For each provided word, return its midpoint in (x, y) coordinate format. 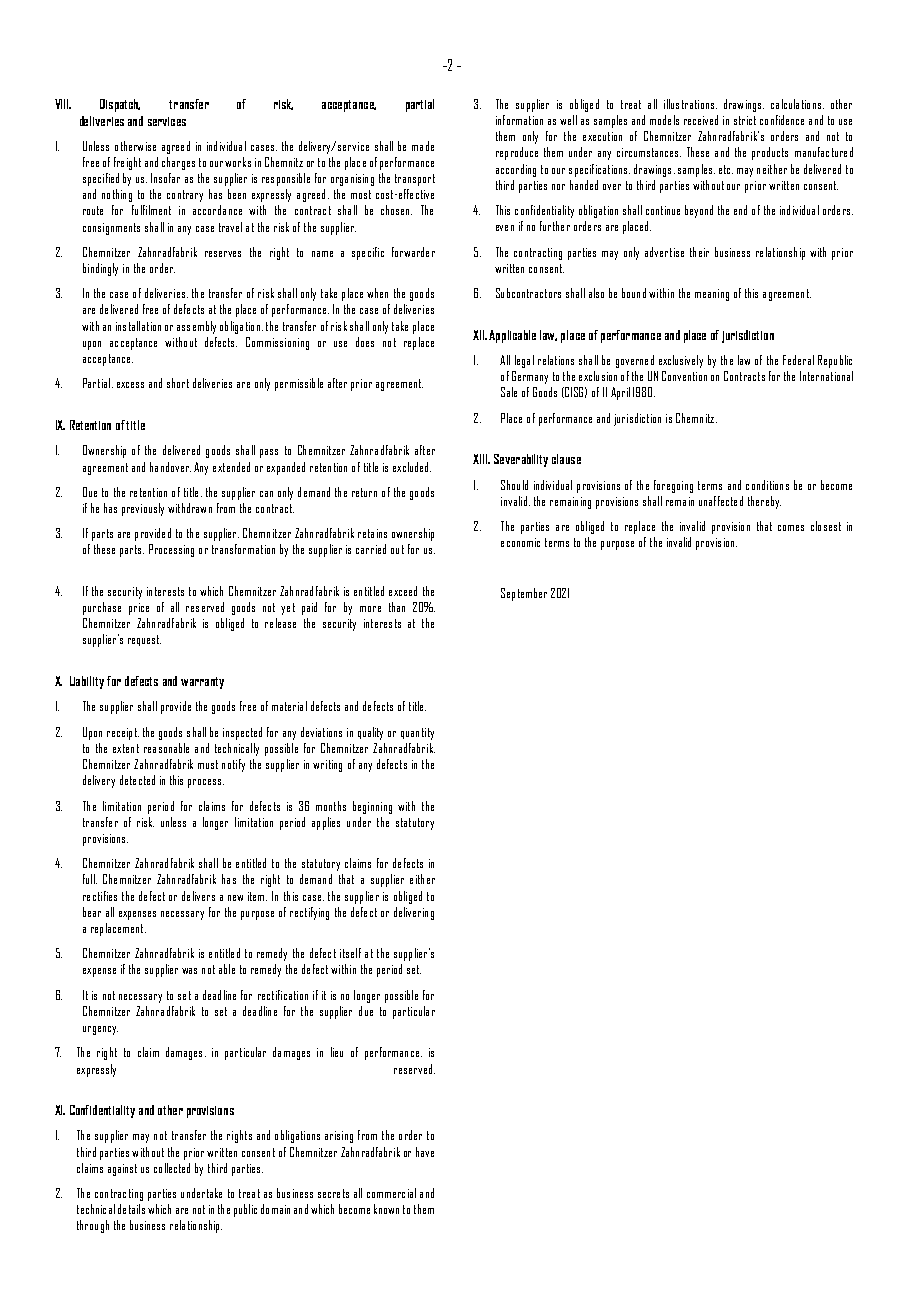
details (131, 1209)
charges (178, 163)
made (423, 146)
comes (791, 528)
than (397, 607)
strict (745, 120)
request (144, 640)
